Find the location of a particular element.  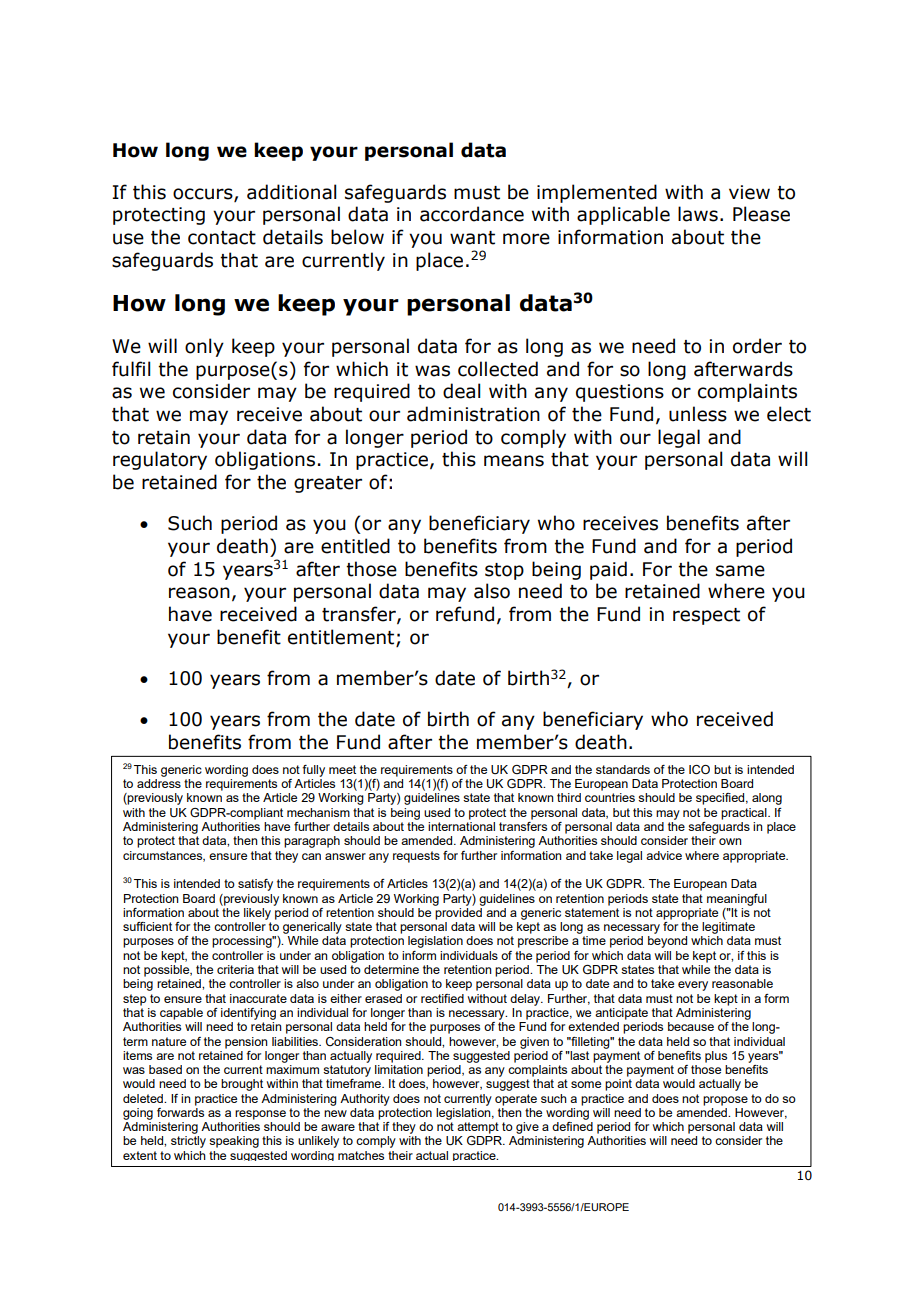

laws is located at coordinates (698, 214).
